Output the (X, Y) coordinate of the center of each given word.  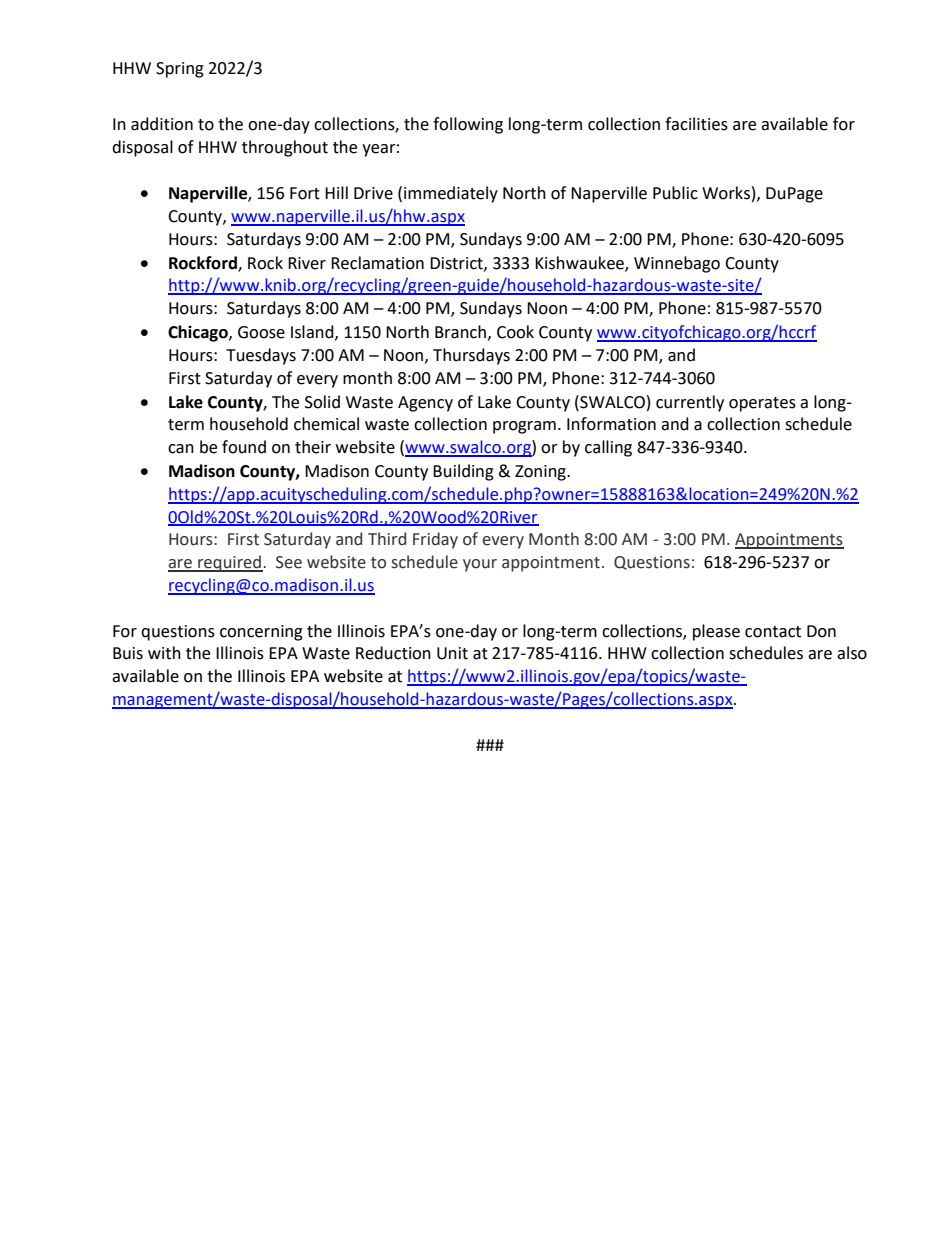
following (468, 125)
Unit (452, 653)
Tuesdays (261, 356)
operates (762, 404)
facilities (696, 124)
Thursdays (471, 356)
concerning (261, 633)
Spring (180, 70)
